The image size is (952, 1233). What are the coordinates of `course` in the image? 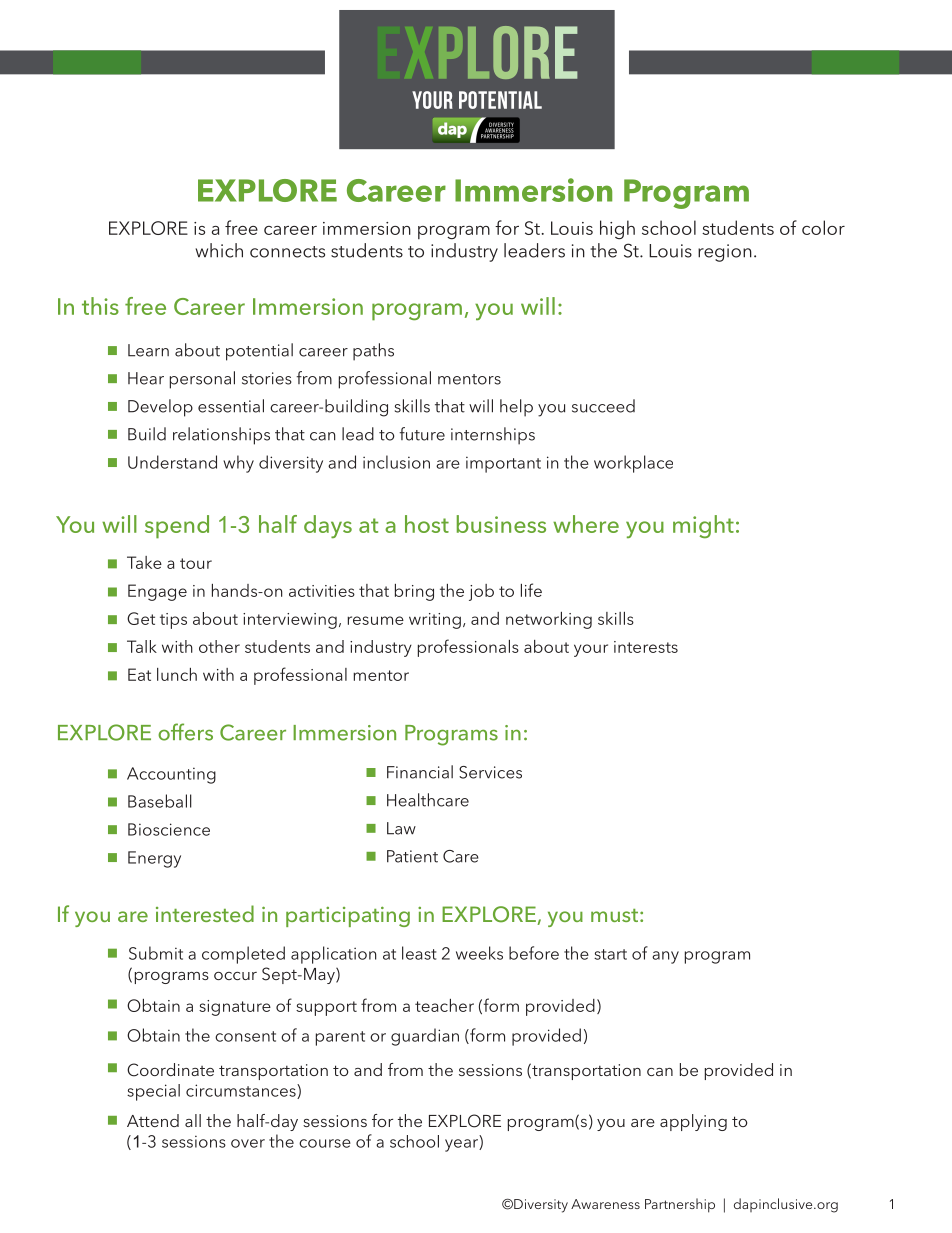 It's located at (325, 1143).
